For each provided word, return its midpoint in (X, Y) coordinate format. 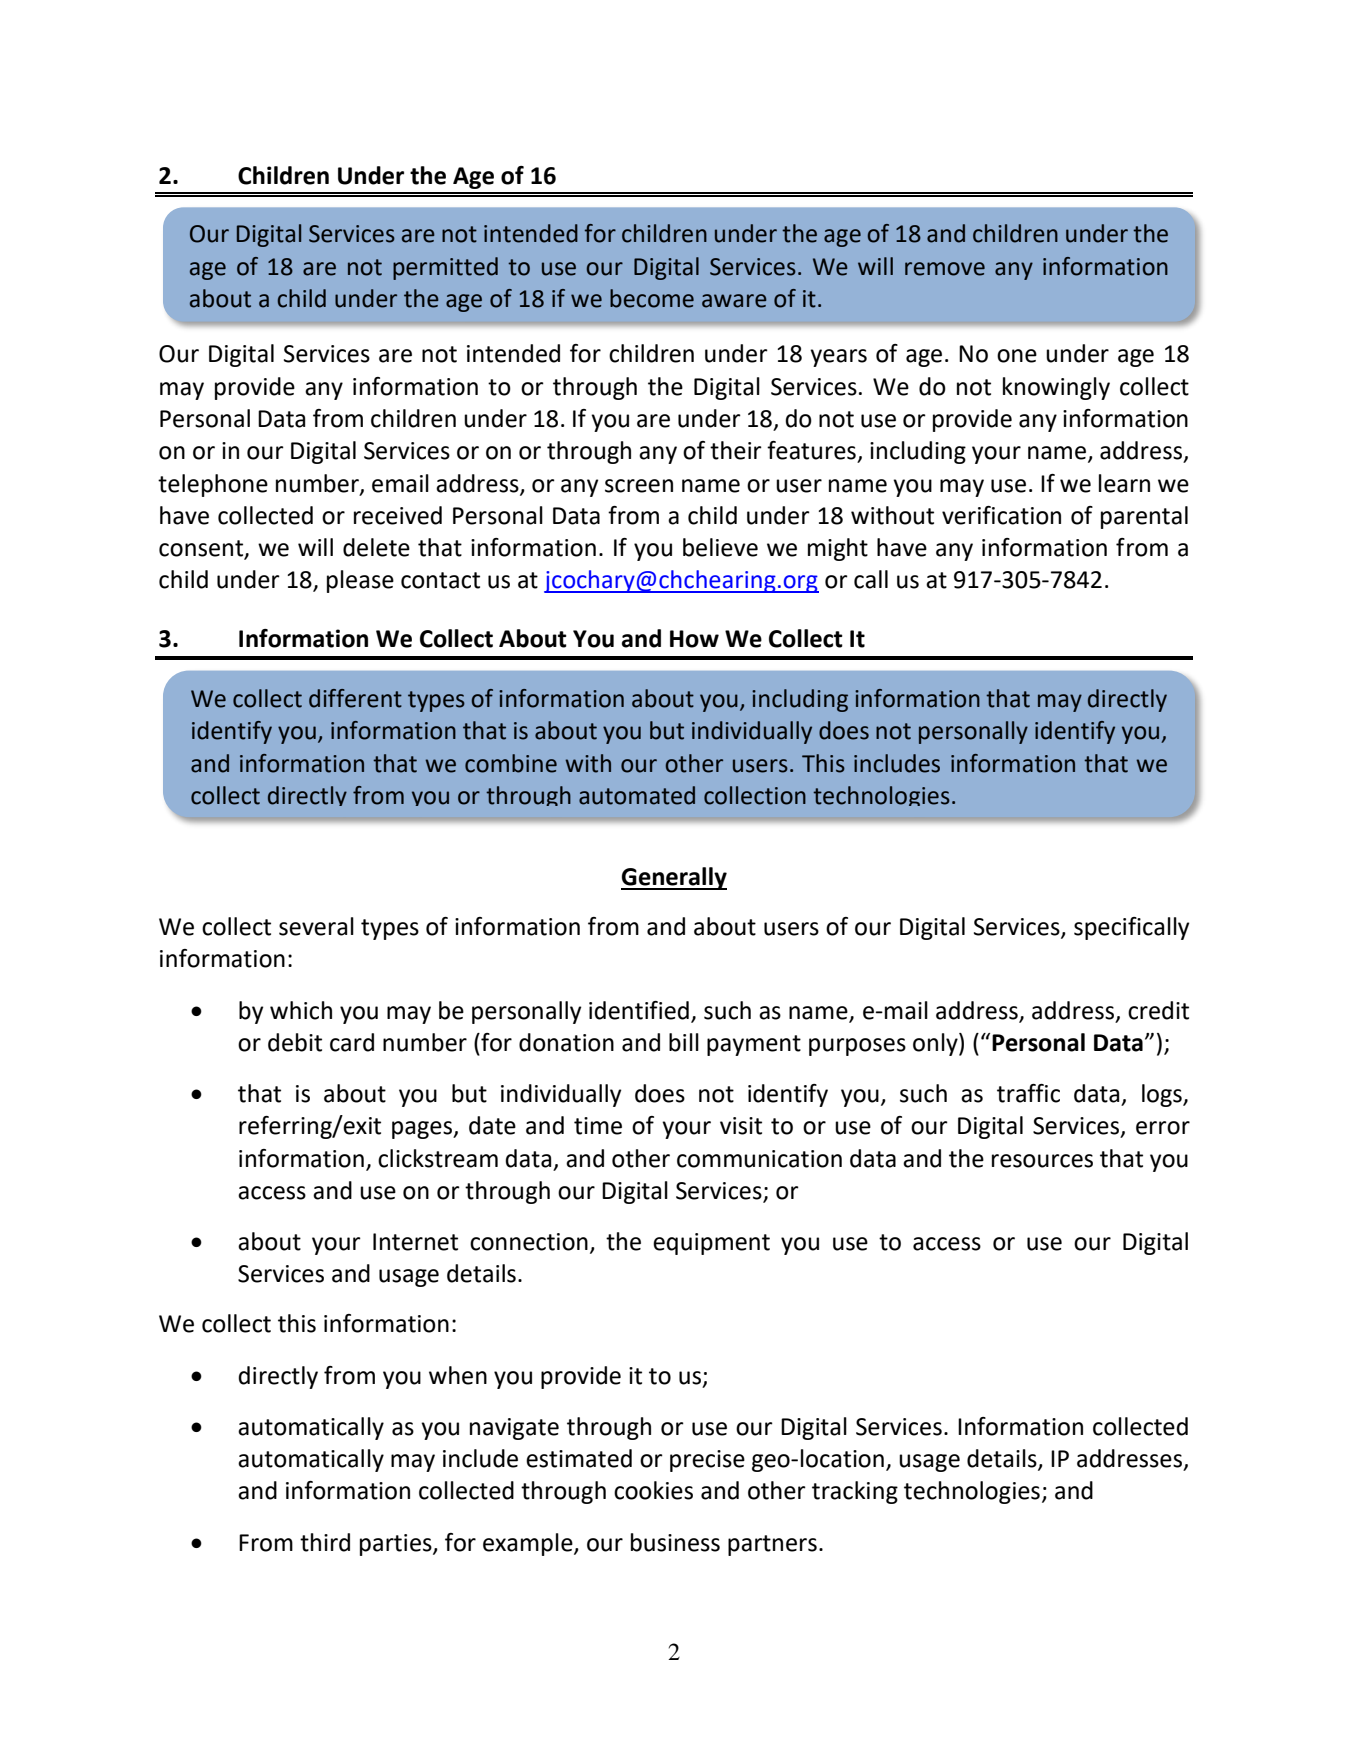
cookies (653, 1490)
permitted (445, 268)
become (652, 298)
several (316, 926)
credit (1158, 1010)
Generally (674, 878)
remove (945, 269)
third (325, 1542)
